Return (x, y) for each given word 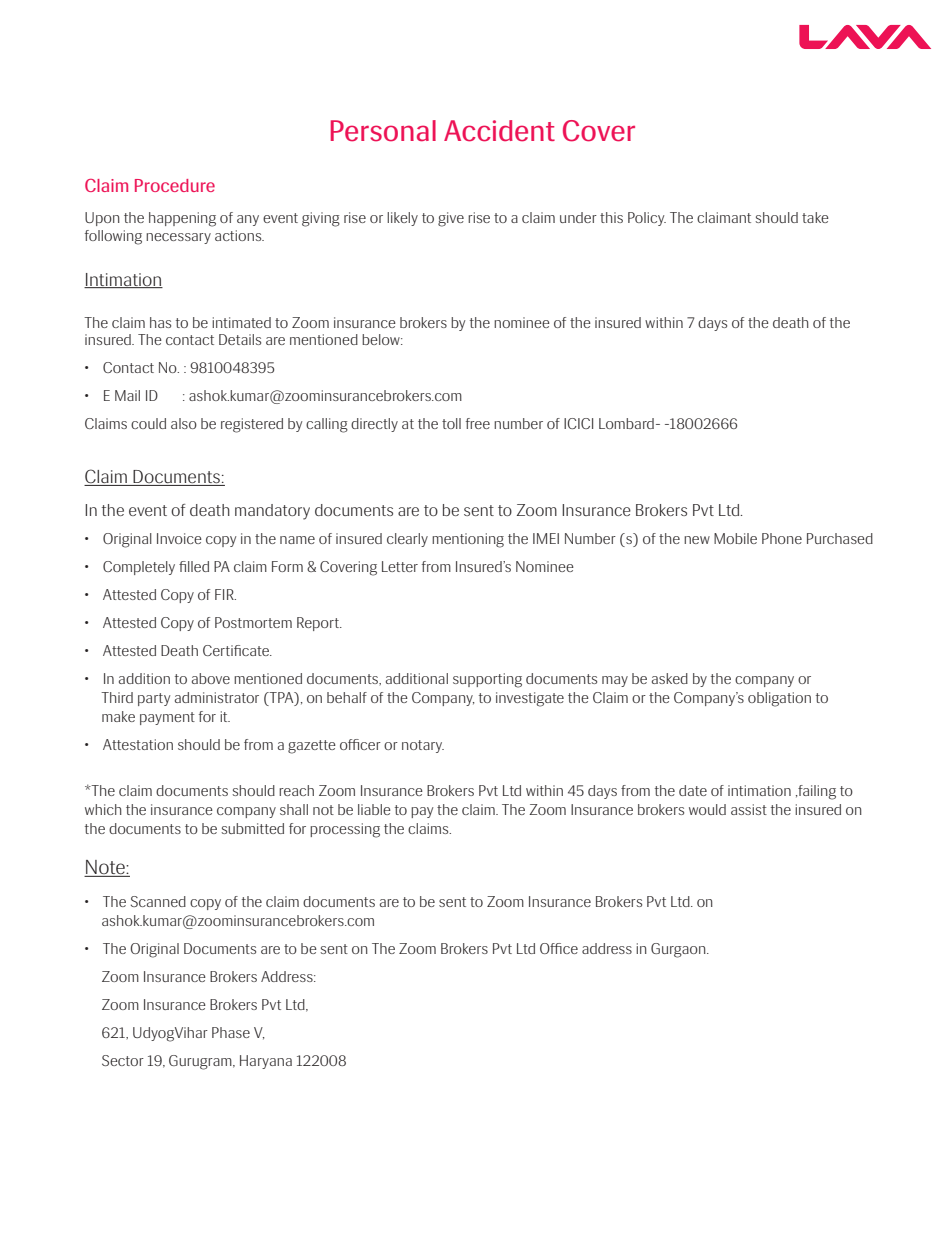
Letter (400, 566)
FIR (225, 594)
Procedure (175, 185)
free (478, 423)
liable (374, 809)
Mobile (735, 538)
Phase (231, 1032)
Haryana (266, 1062)
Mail (127, 395)
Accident (499, 131)
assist (749, 809)
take (815, 217)
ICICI (578, 423)
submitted (252, 828)
